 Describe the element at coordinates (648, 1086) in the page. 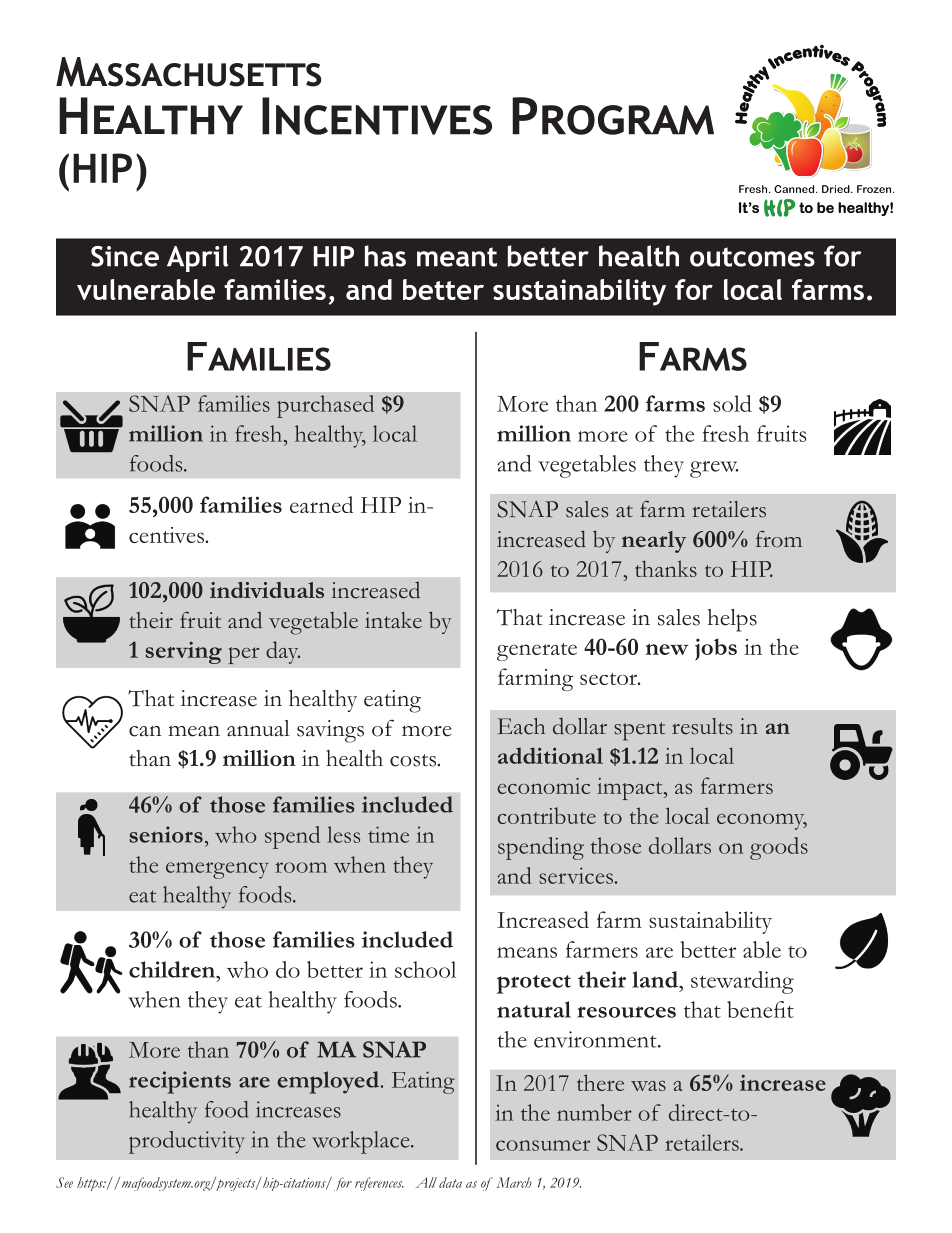

I see `was` at that location.
